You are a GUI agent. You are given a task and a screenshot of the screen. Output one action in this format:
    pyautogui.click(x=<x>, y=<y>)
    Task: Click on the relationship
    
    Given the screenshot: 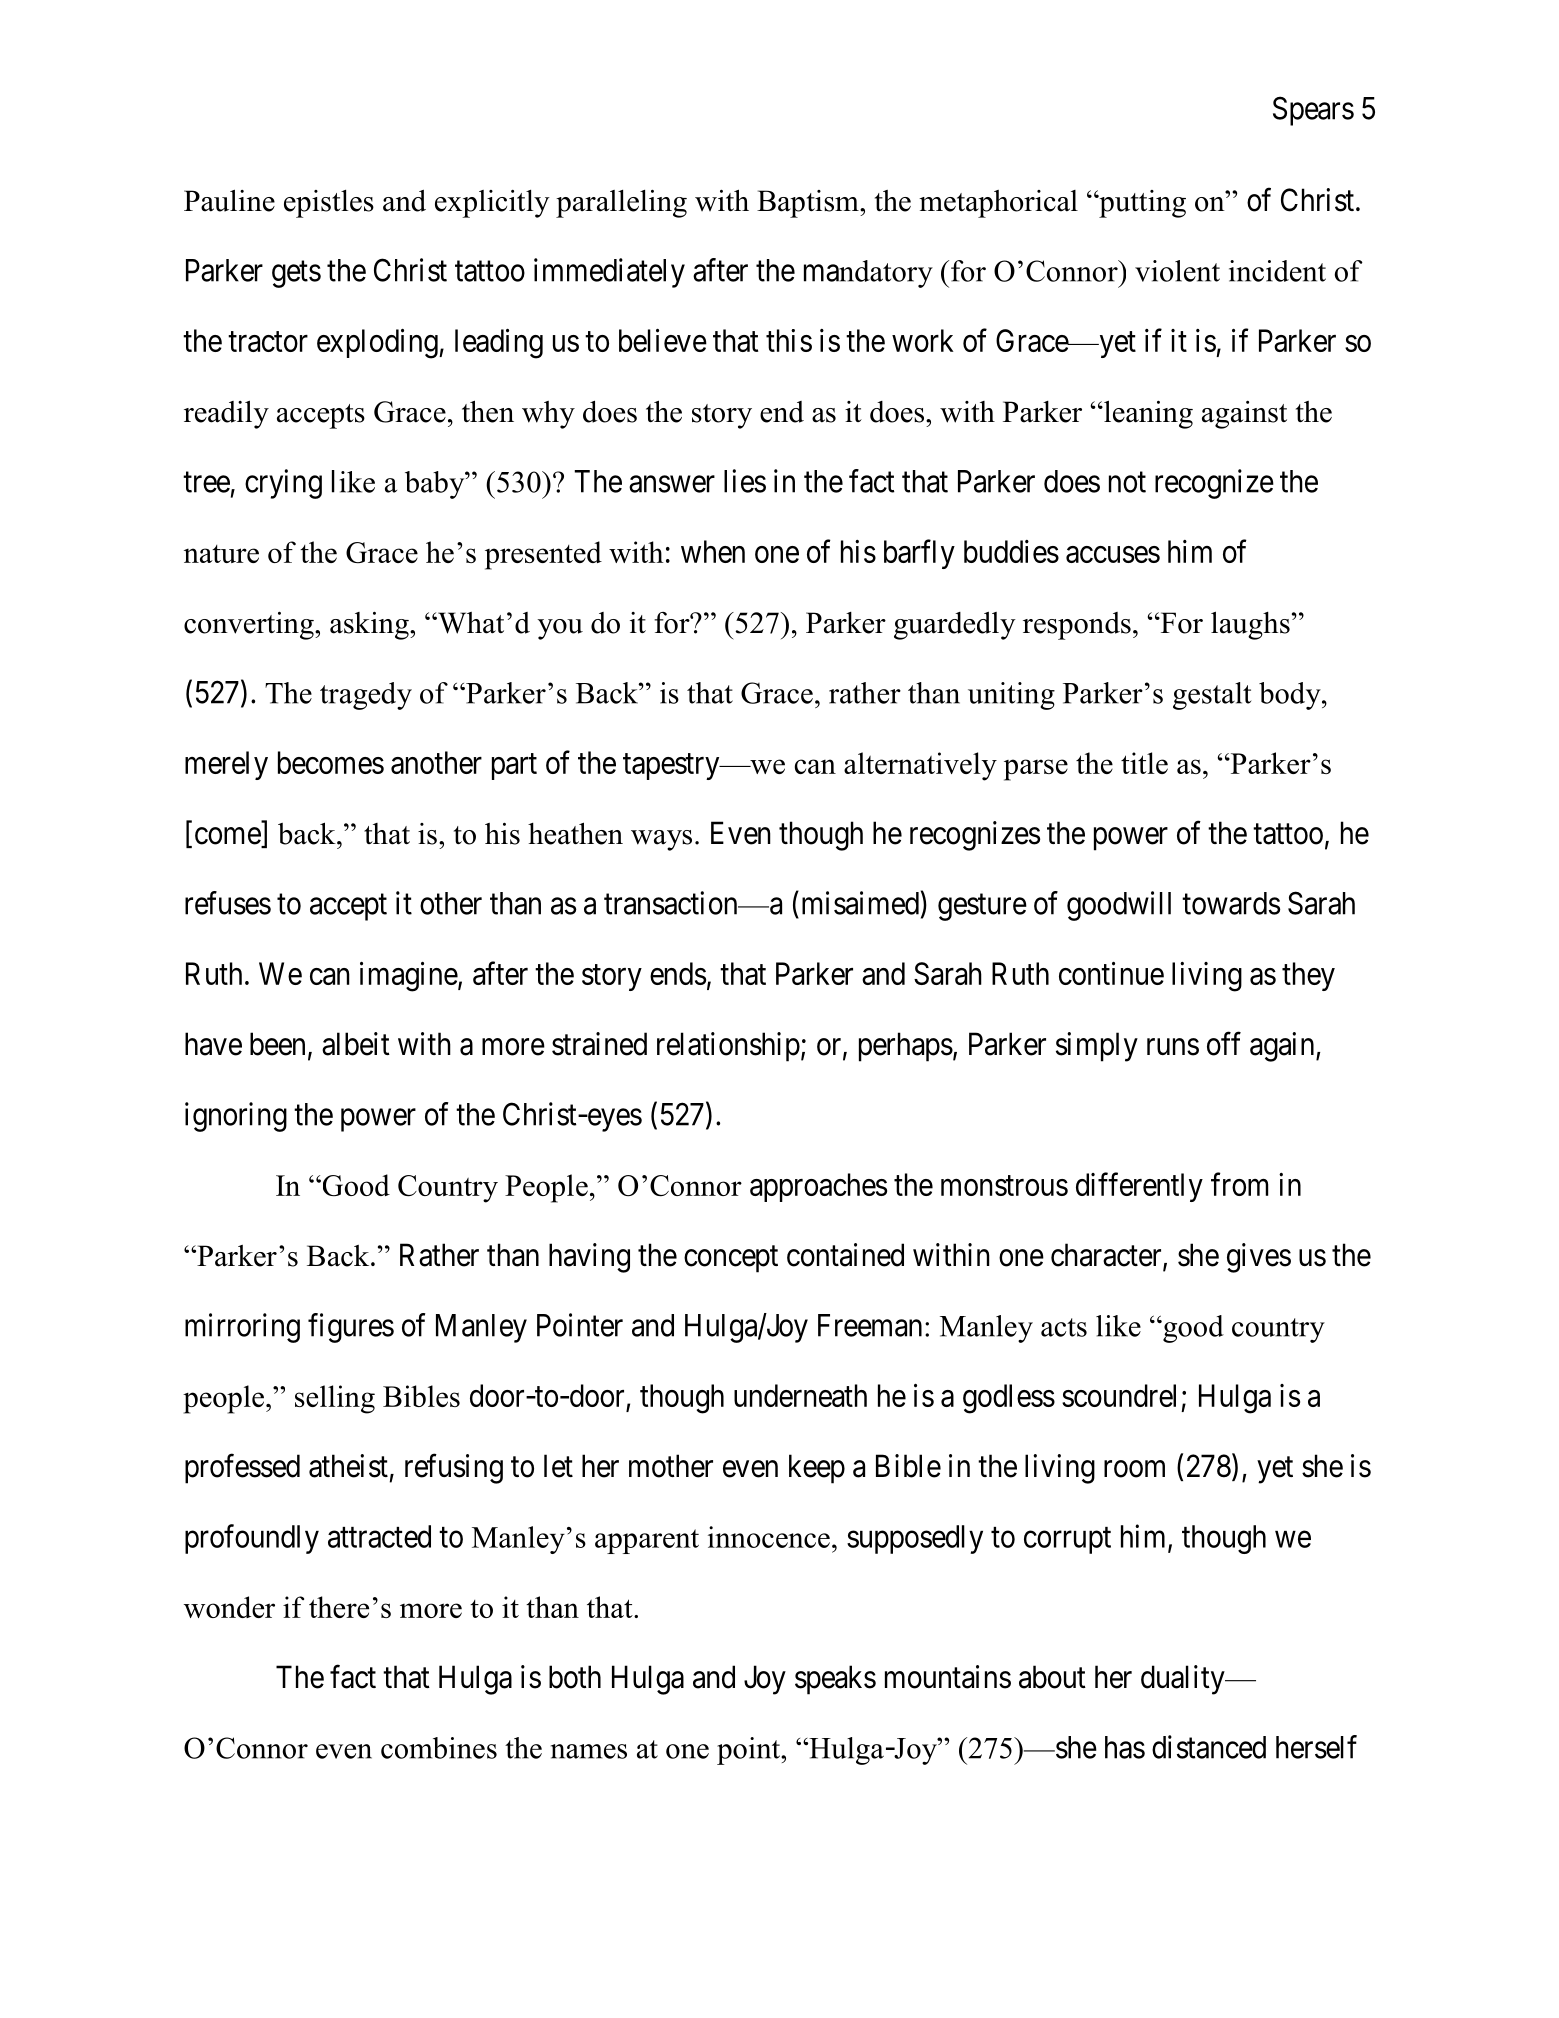 What is the action you would take?
    pyautogui.click(x=728, y=1047)
